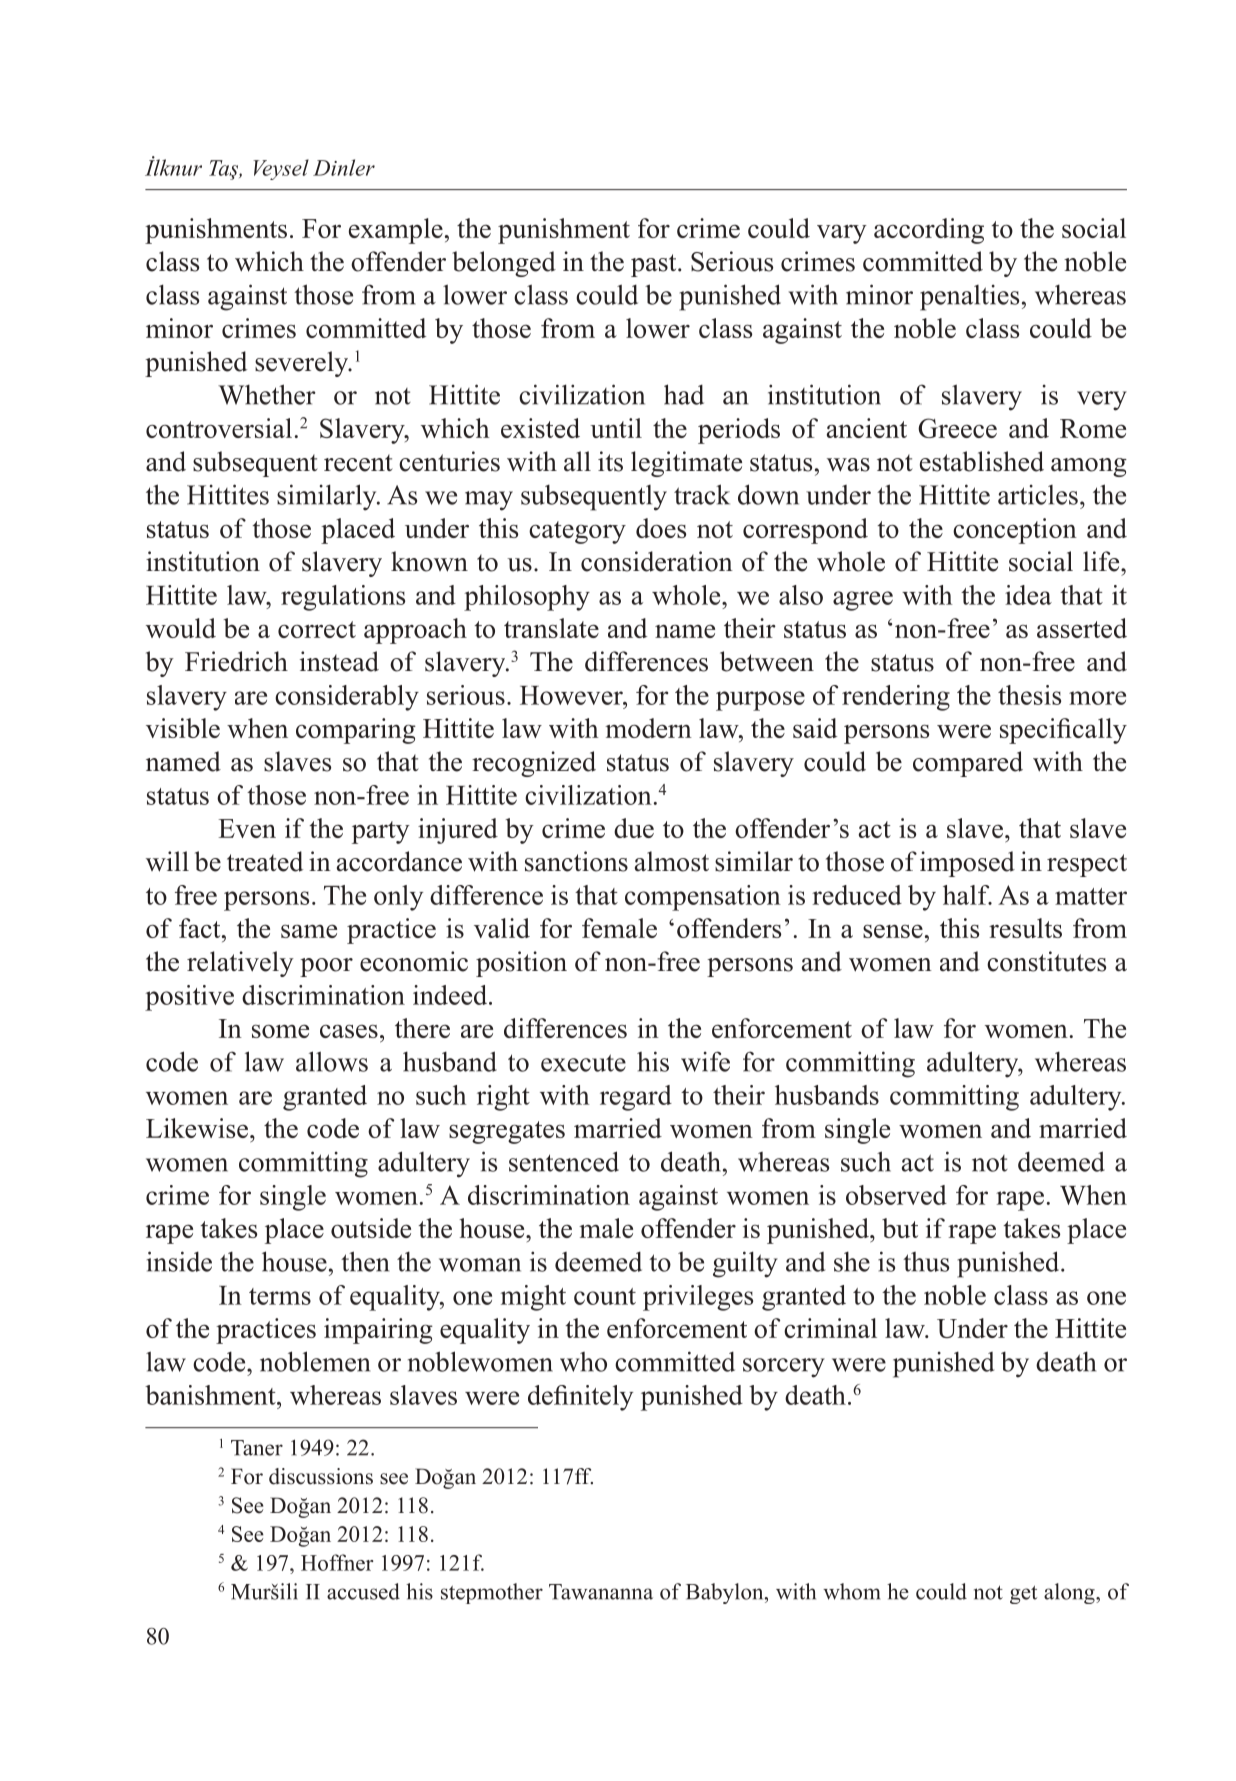  I want to click on accused, so click(363, 1591).
